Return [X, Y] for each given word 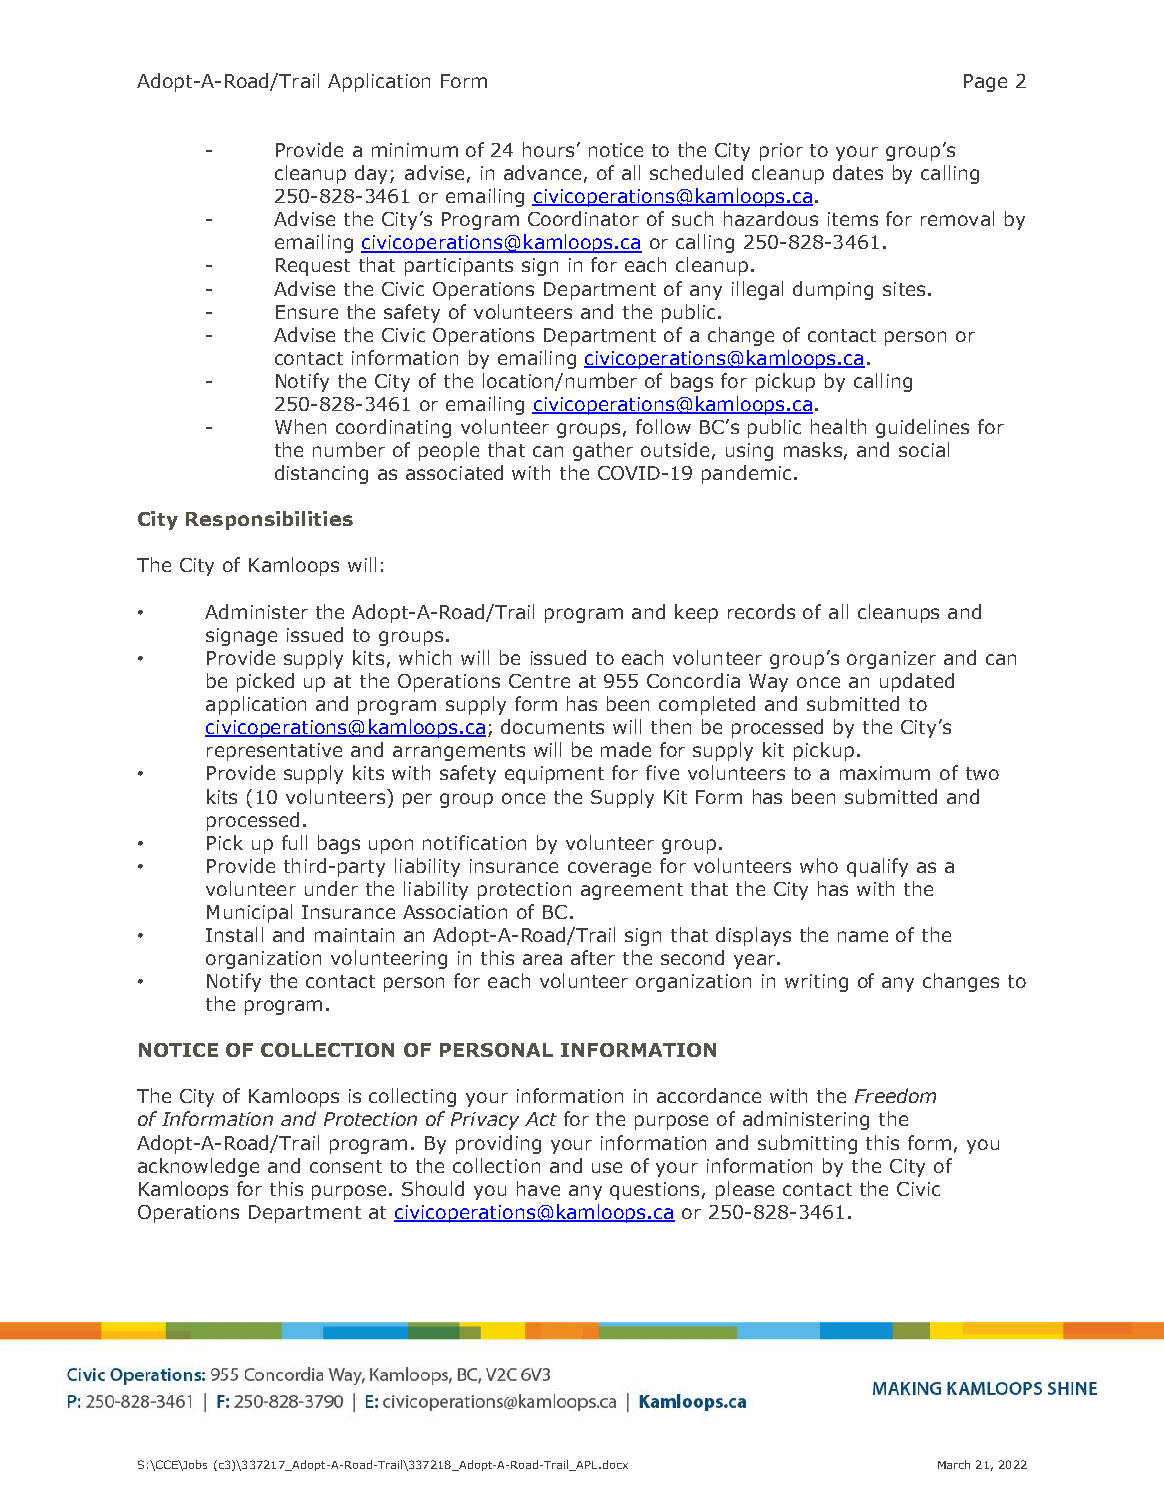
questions [654, 1191]
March [954, 1464]
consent [346, 1166]
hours [548, 149]
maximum [885, 773]
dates [858, 172]
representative [274, 752]
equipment [554, 775]
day [373, 174]
